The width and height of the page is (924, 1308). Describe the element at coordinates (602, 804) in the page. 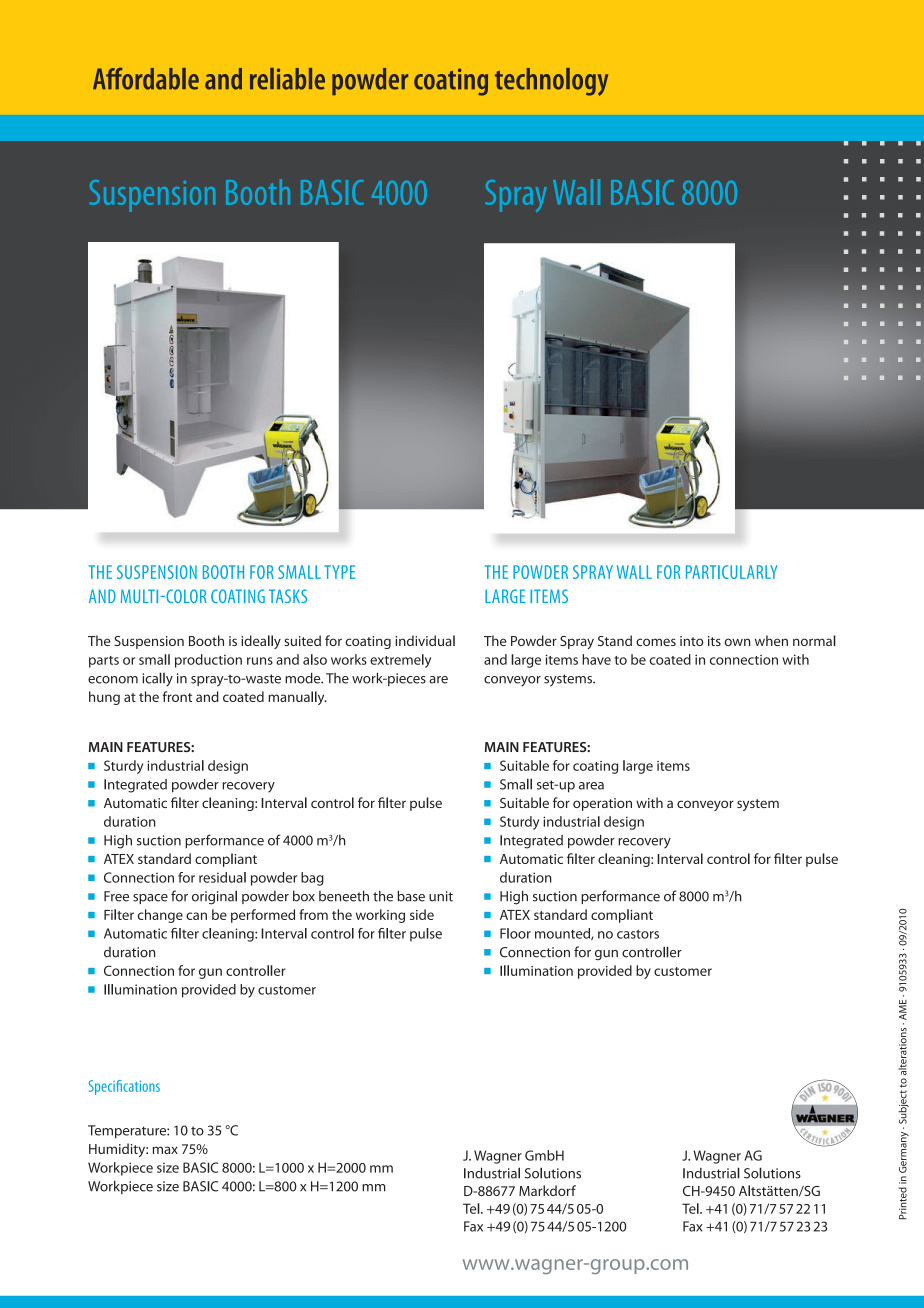

I see `operation` at that location.
